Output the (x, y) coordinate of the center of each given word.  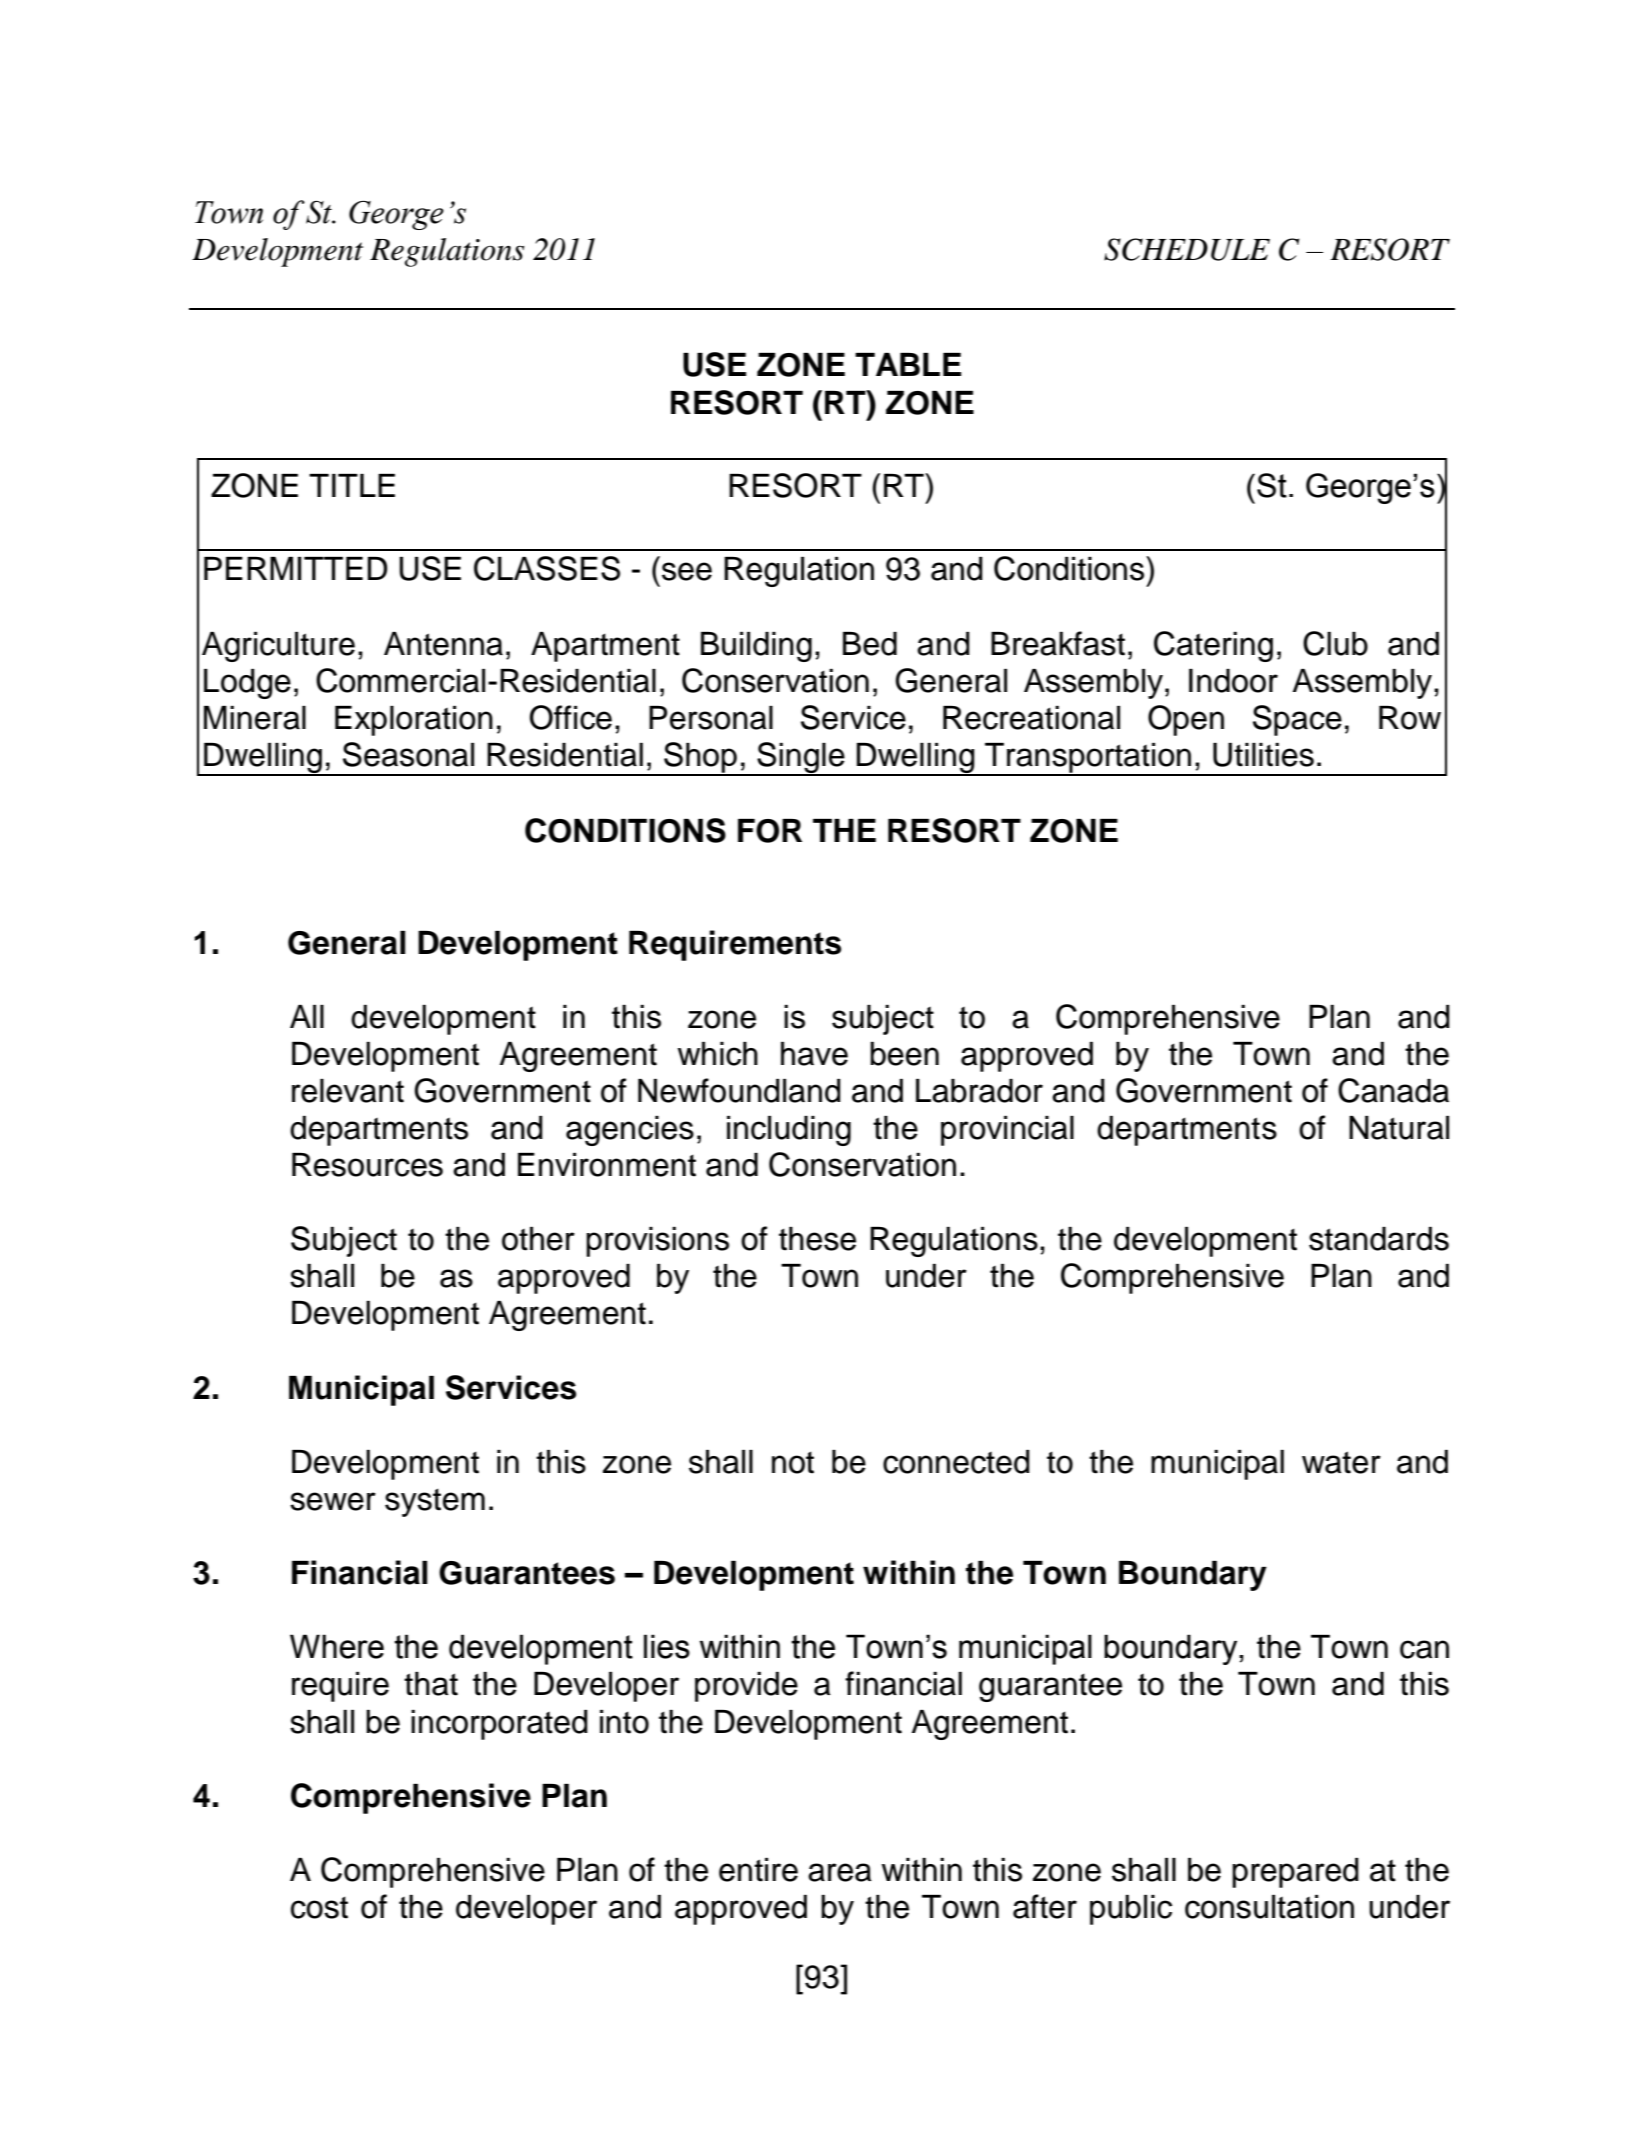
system (435, 1502)
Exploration (414, 721)
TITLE (352, 485)
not (793, 1462)
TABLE (908, 364)
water (1341, 1462)
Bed (870, 644)
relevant (348, 1091)
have (814, 1054)
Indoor (1233, 681)
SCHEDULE (1187, 249)
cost (319, 1907)
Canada (1393, 1090)
